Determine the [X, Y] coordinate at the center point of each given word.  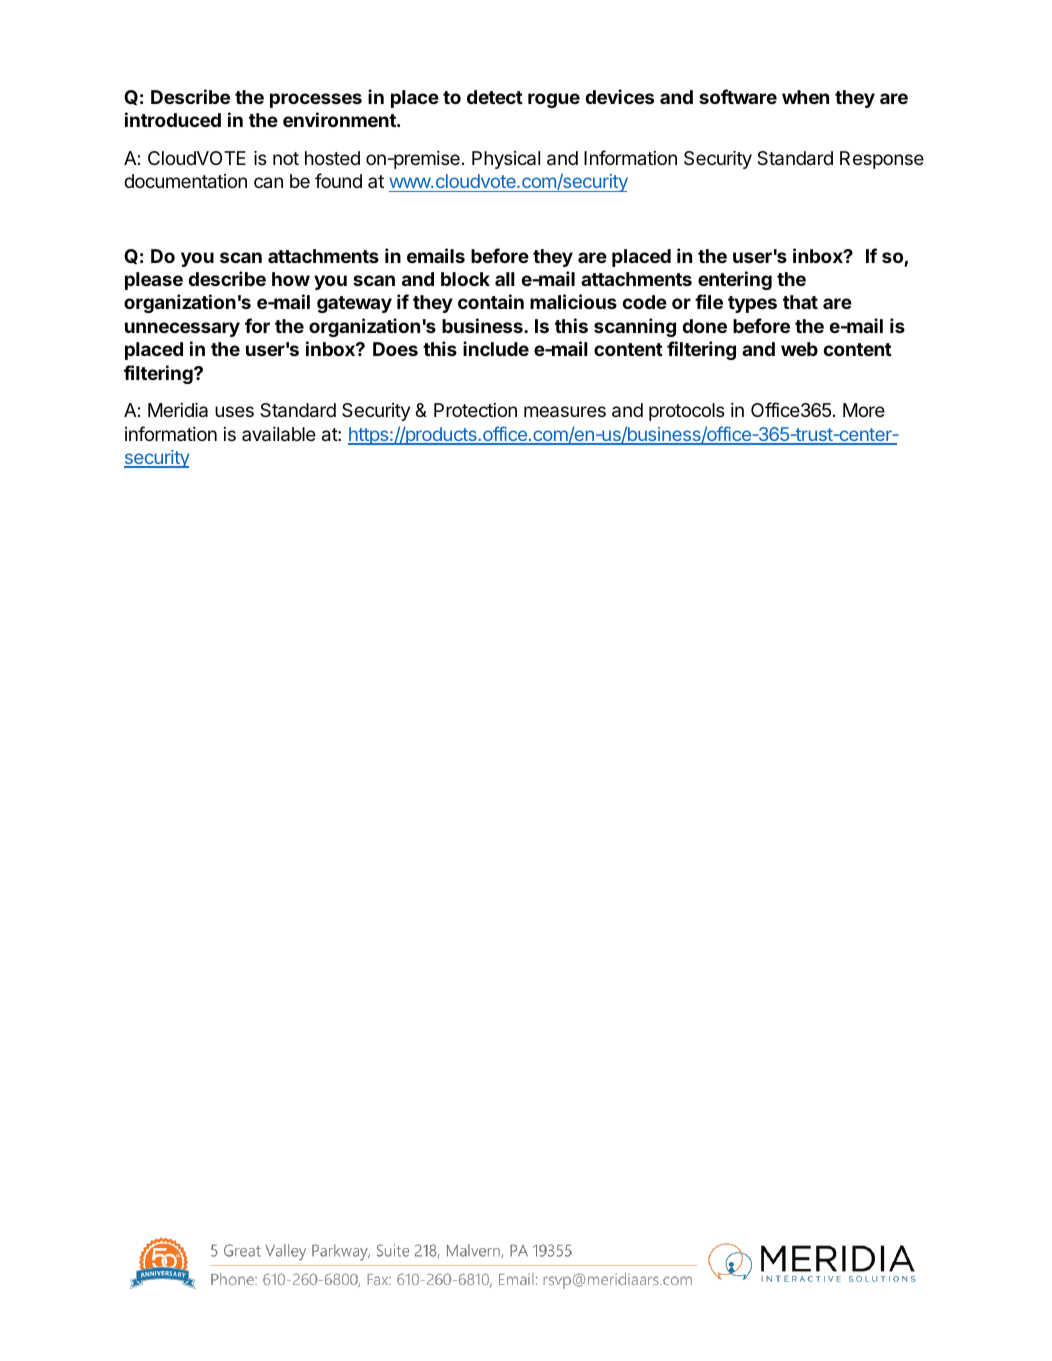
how [291, 279]
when [805, 97]
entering [735, 280]
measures [565, 412]
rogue [554, 100]
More [864, 410]
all [505, 279]
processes [316, 100]
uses [234, 411]
